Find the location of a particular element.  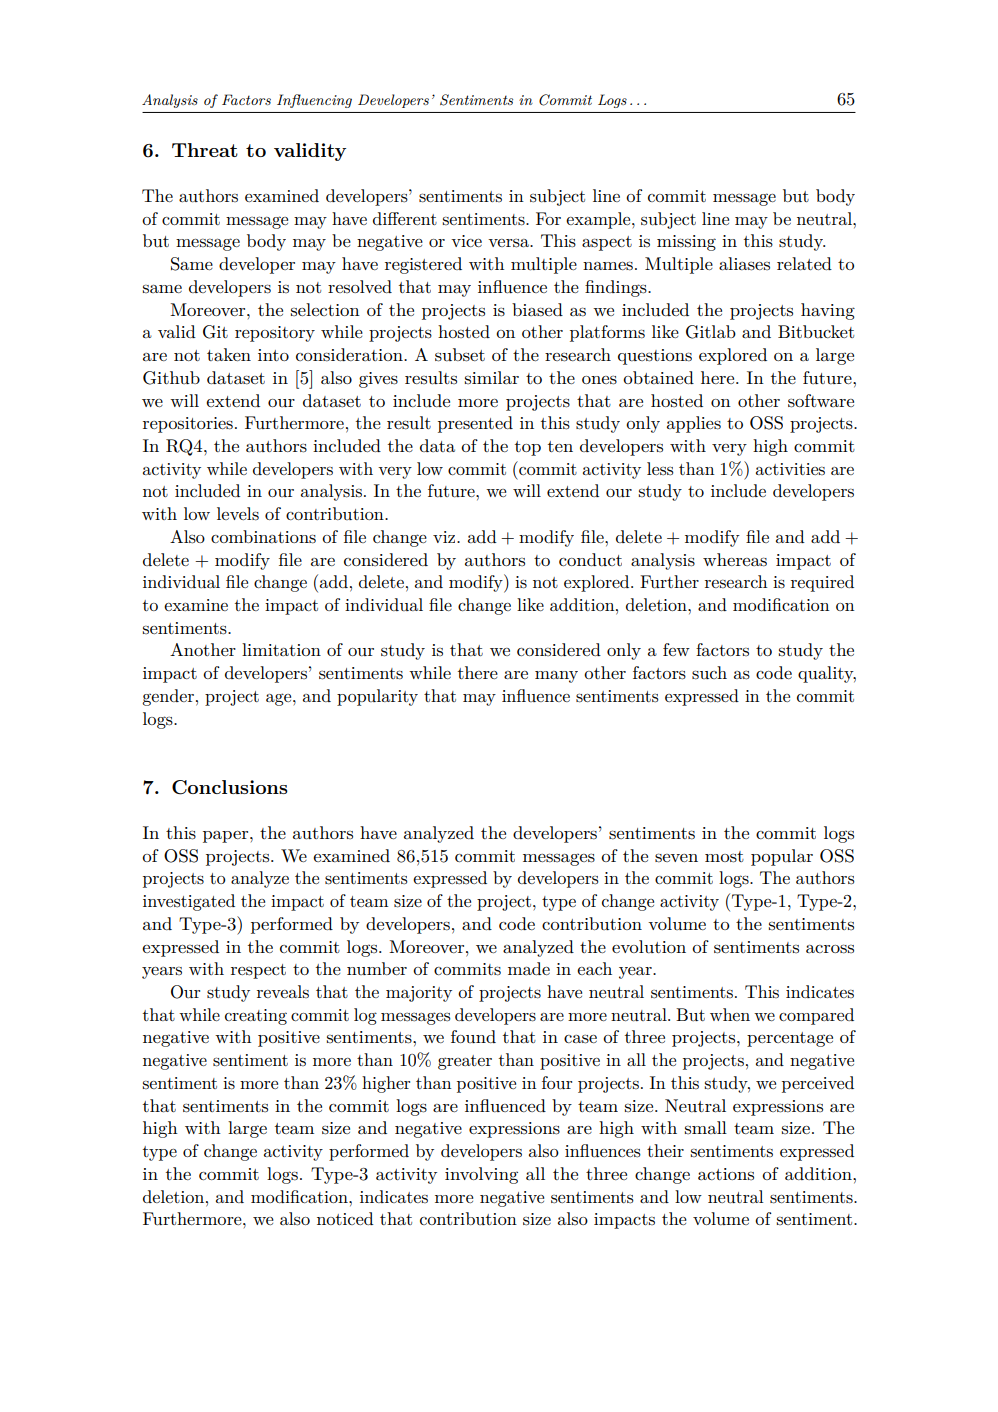

vice is located at coordinates (466, 241).
